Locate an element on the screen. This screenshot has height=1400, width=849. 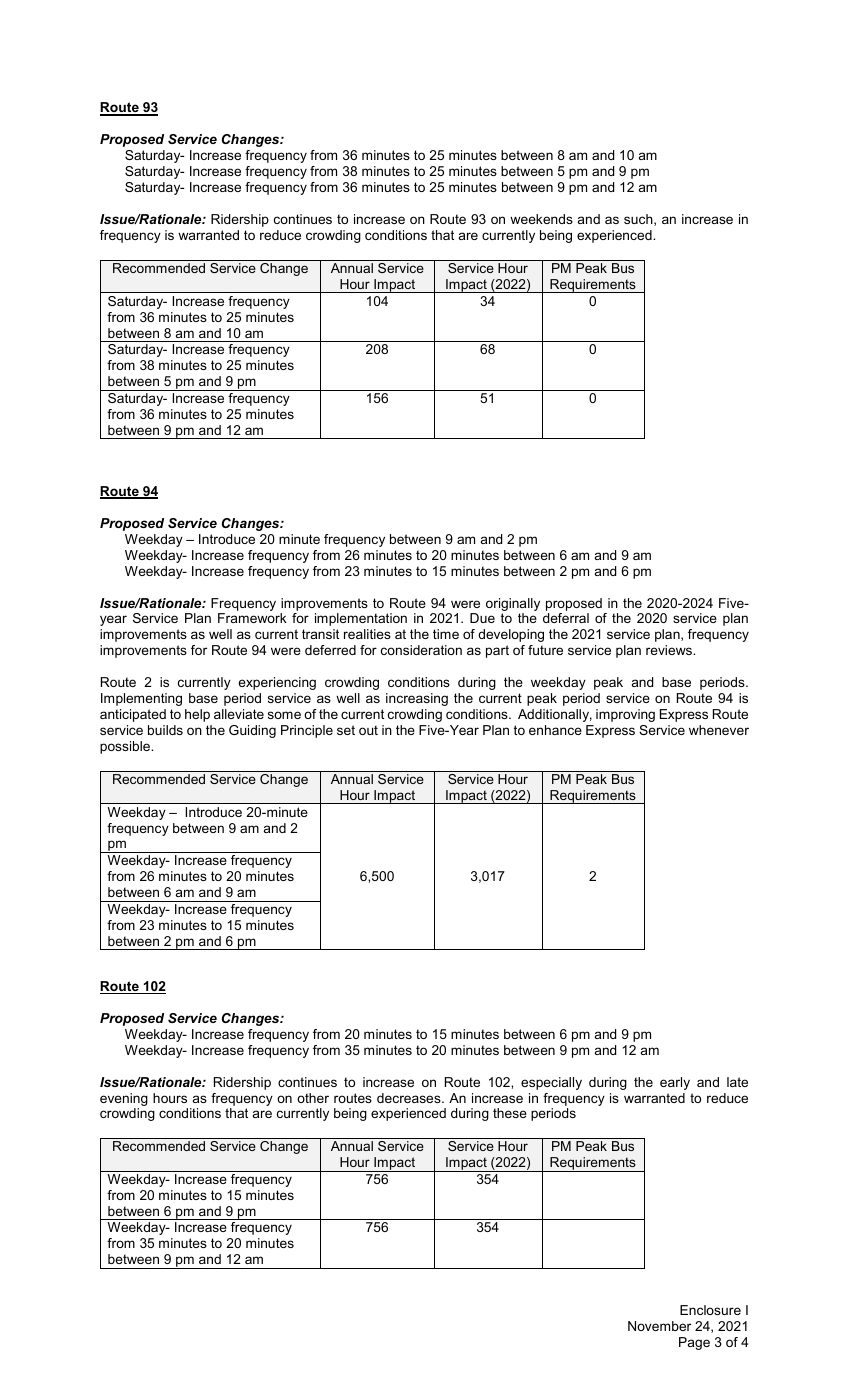
time is located at coordinates (446, 634).
